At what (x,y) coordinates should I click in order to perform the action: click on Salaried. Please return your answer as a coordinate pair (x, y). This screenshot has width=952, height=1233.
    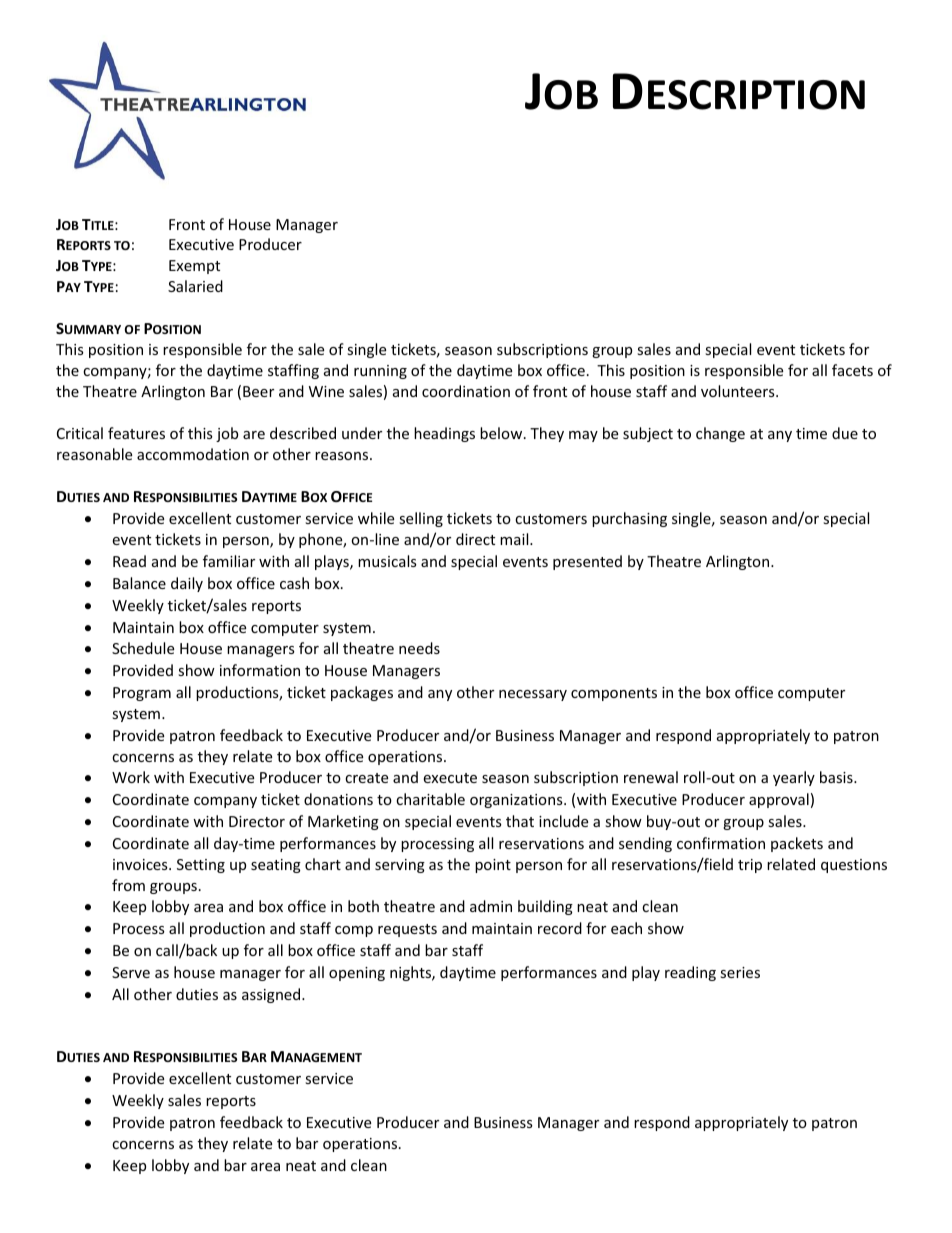
    Looking at the image, I should click on (195, 286).
